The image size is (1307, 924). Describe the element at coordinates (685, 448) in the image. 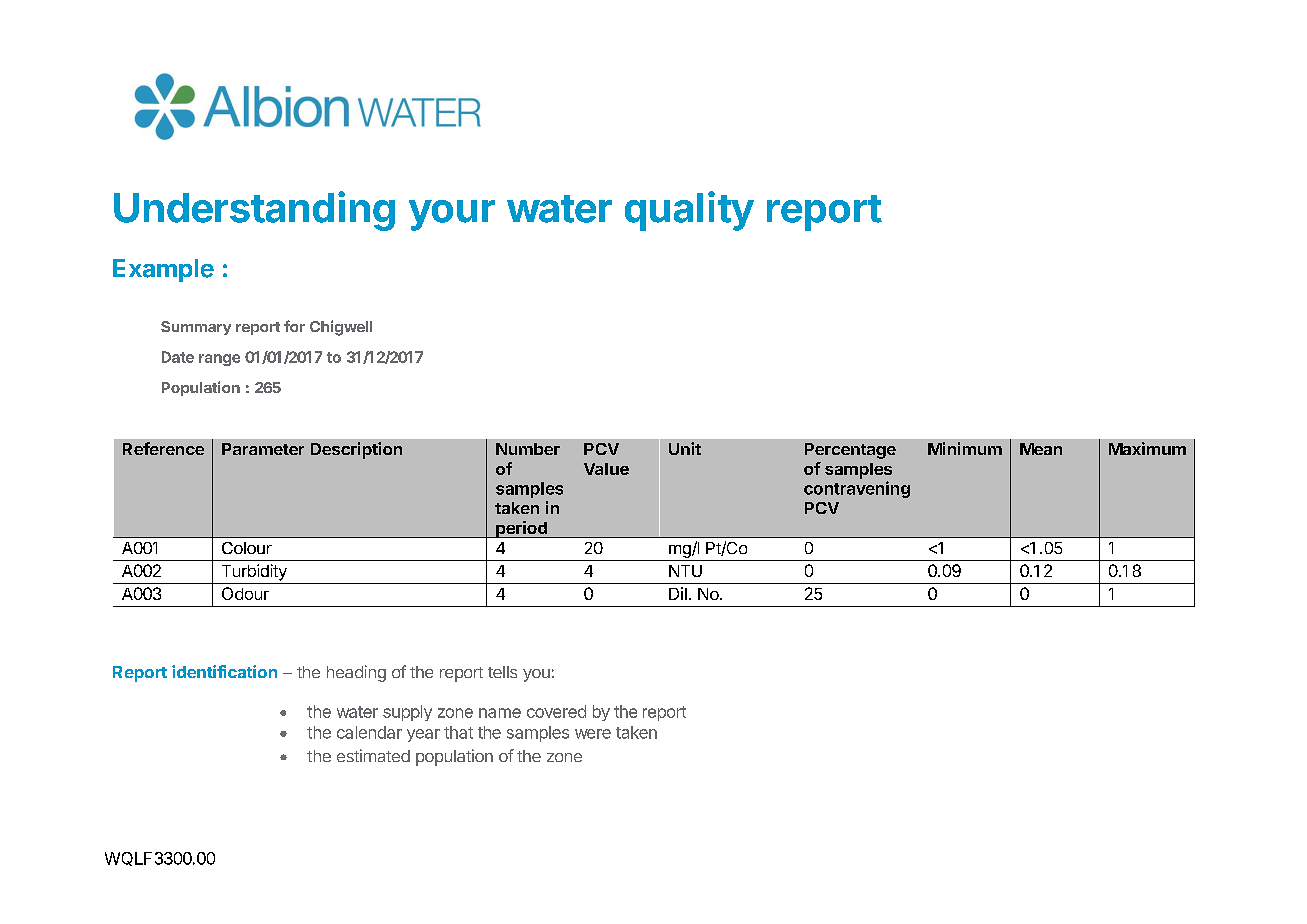

I see `Unit` at that location.
